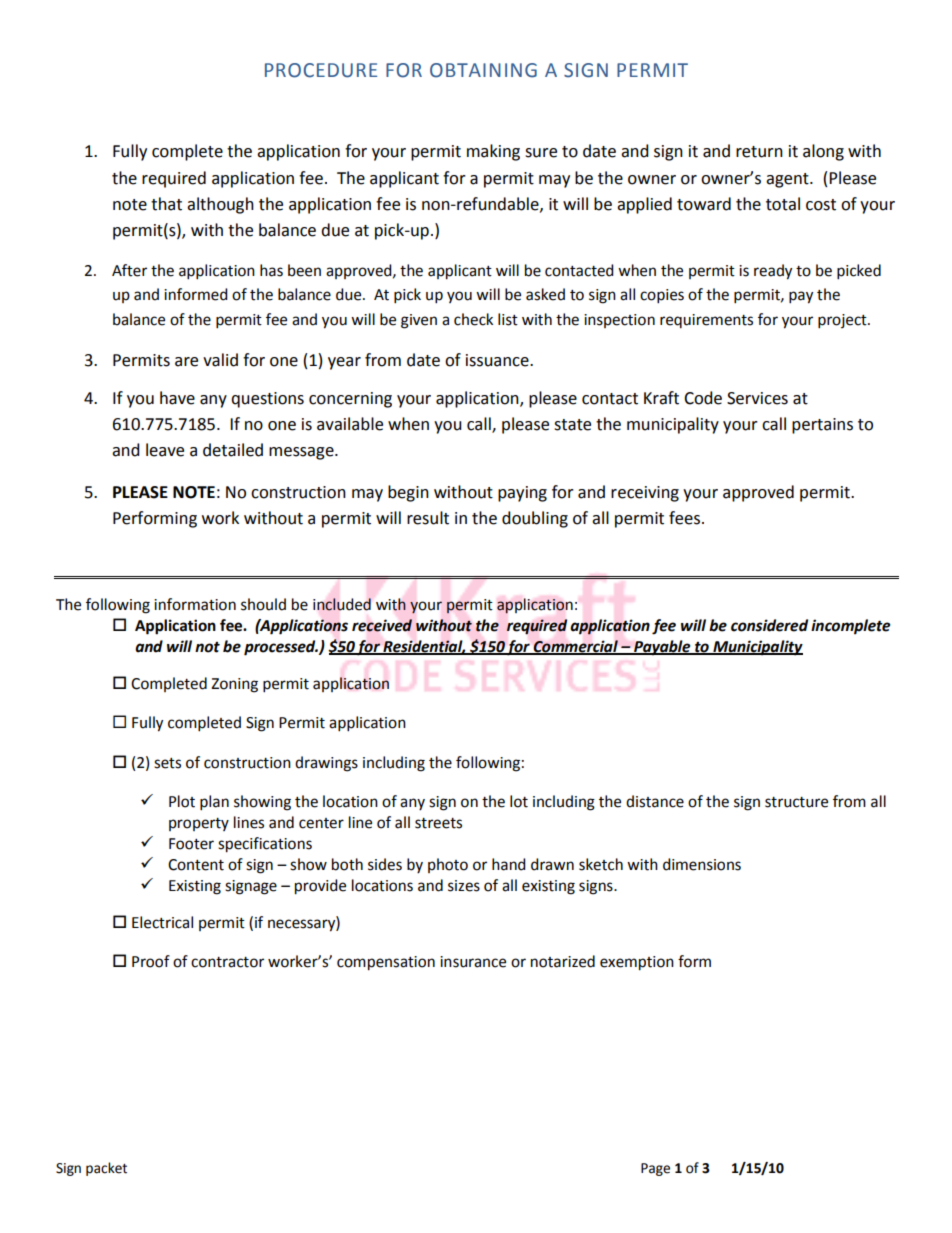  I want to click on leave, so click(165, 450).
